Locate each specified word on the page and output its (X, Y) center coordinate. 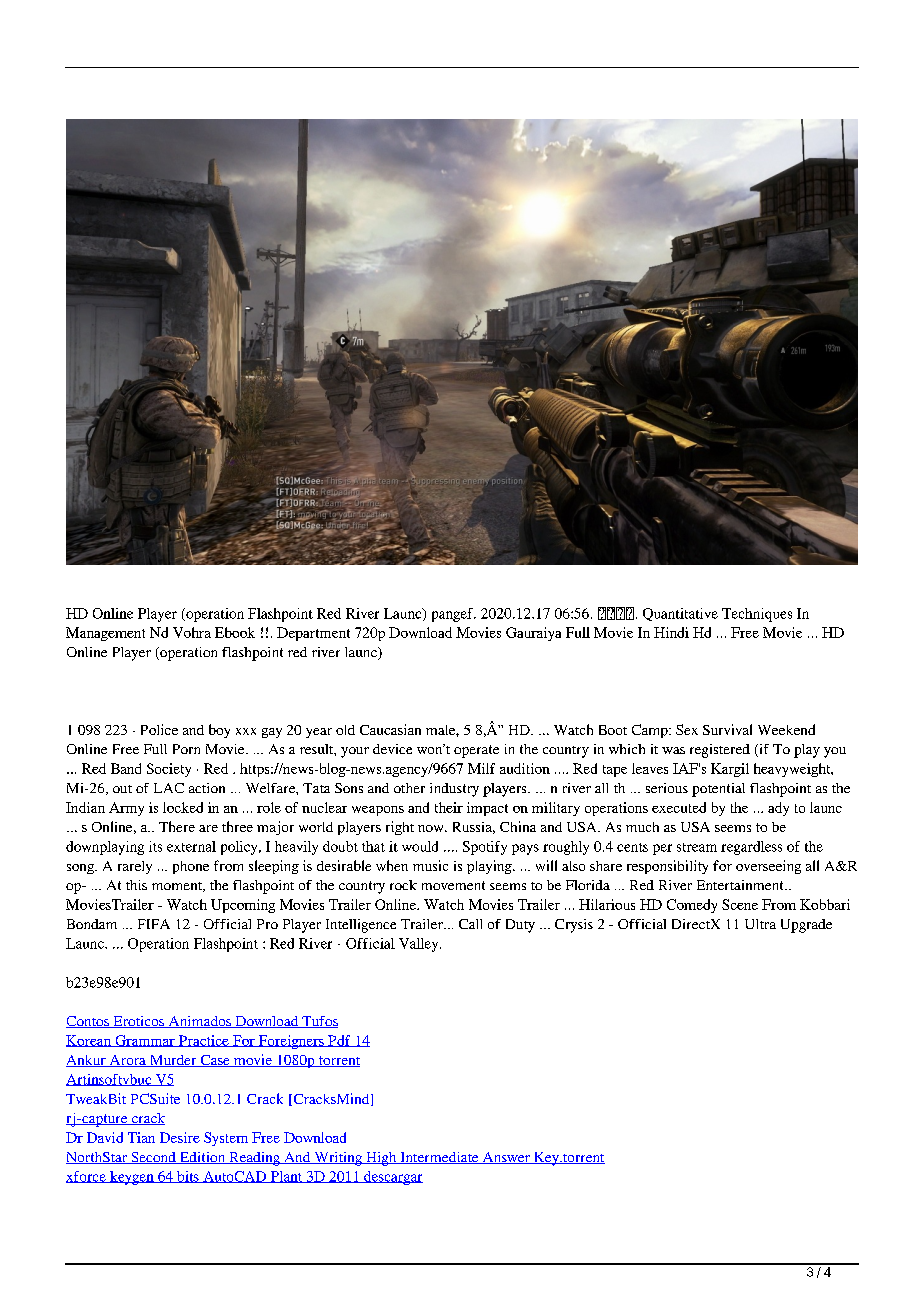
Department (313, 634)
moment (178, 887)
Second (153, 1158)
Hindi (671, 632)
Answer (506, 1158)
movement (453, 885)
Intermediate (439, 1158)
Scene (740, 904)
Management (105, 634)
